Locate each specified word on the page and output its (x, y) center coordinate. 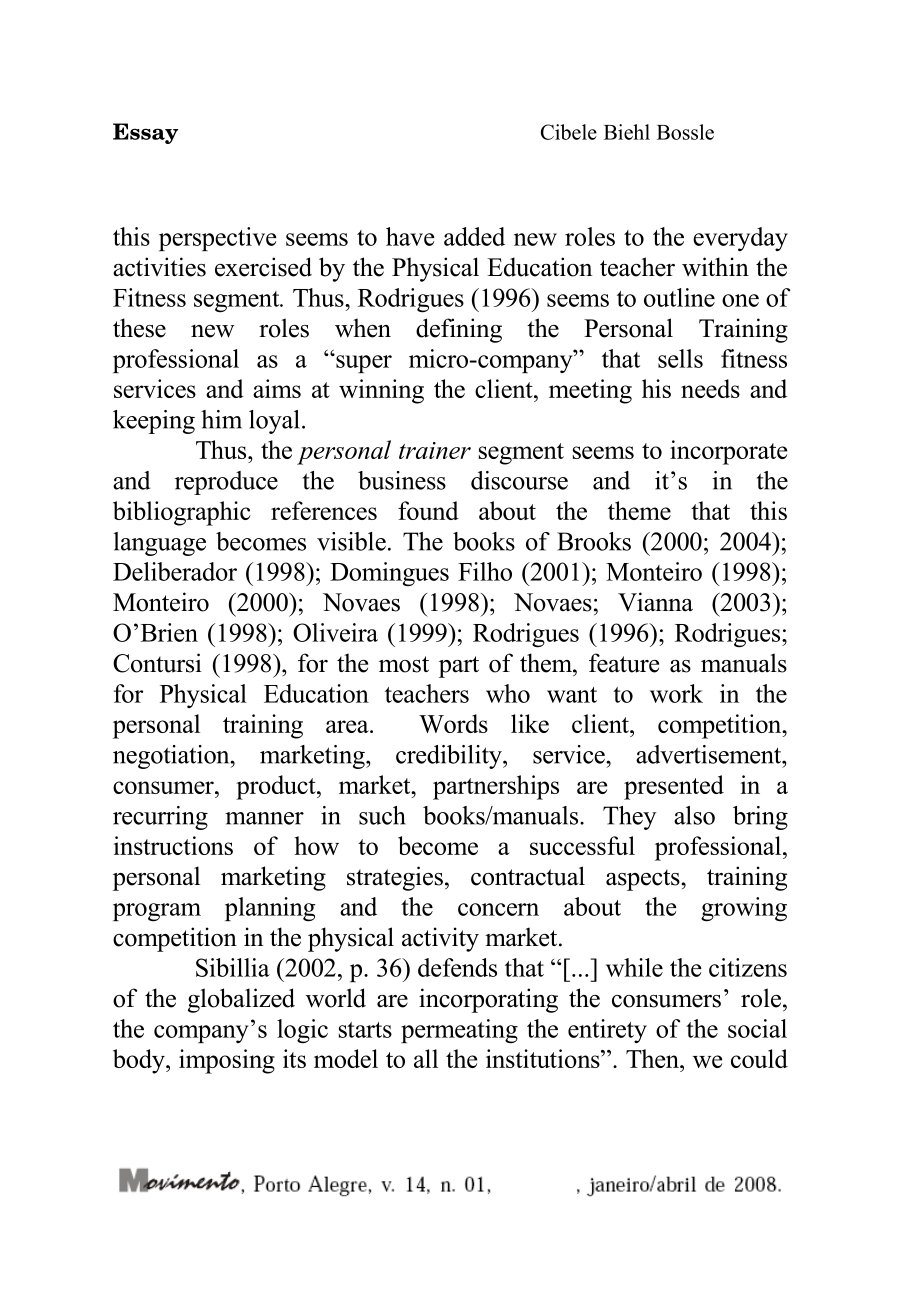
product (277, 787)
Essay (145, 133)
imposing (227, 1061)
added (474, 236)
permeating (459, 1031)
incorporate (728, 452)
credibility (450, 757)
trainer (435, 450)
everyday (740, 239)
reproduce (226, 483)
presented (674, 787)
